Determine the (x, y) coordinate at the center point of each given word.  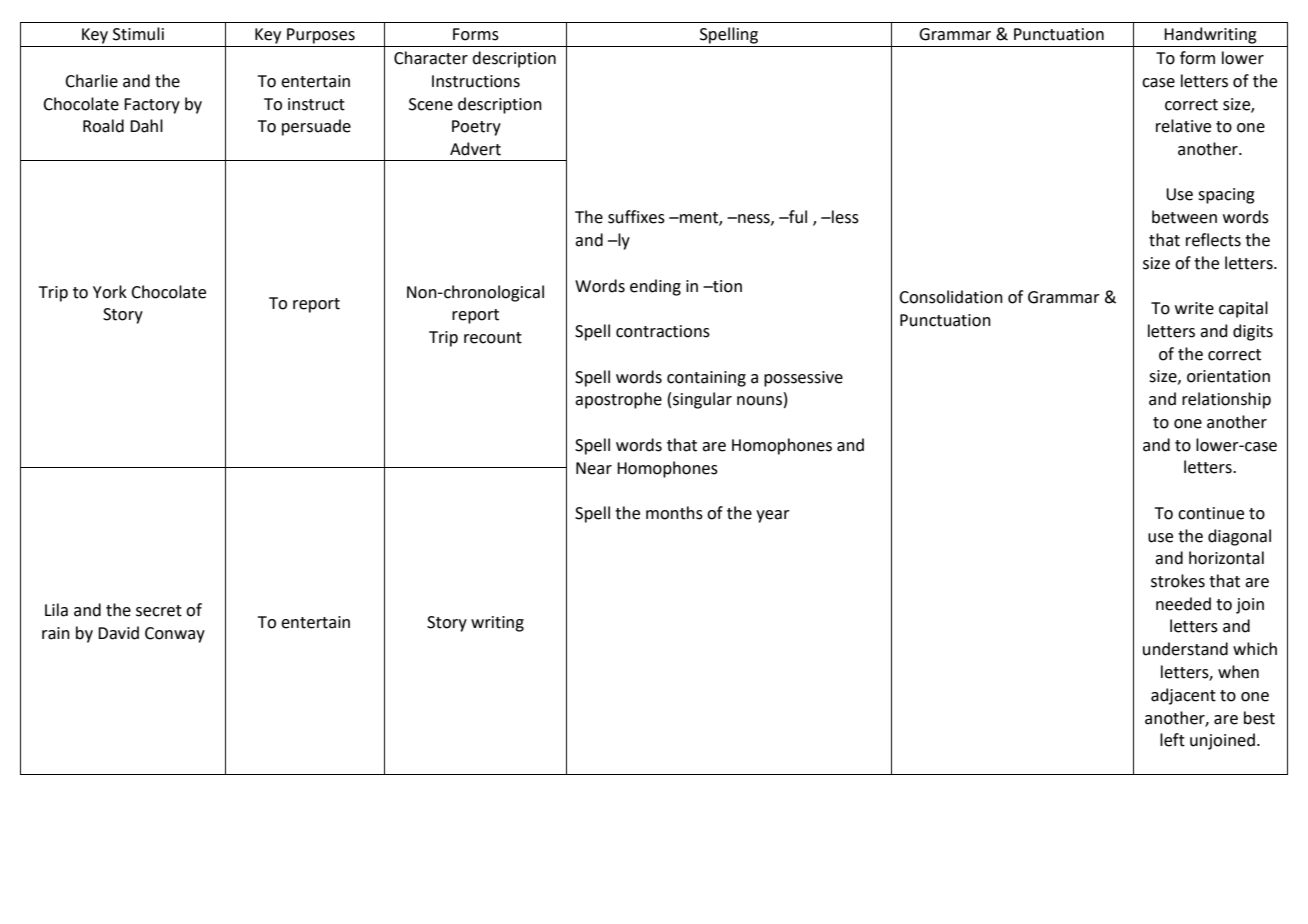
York (110, 292)
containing (706, 379)
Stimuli (138, 34)
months (674, 513)
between (1184, 217)
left (1172, 740)
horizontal (1226, 558)
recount (493, 338)
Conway (175, 635)
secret (159, 611)
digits (1253, 332)
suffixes (636, 217)
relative (1183, 126)
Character (431, 58)
